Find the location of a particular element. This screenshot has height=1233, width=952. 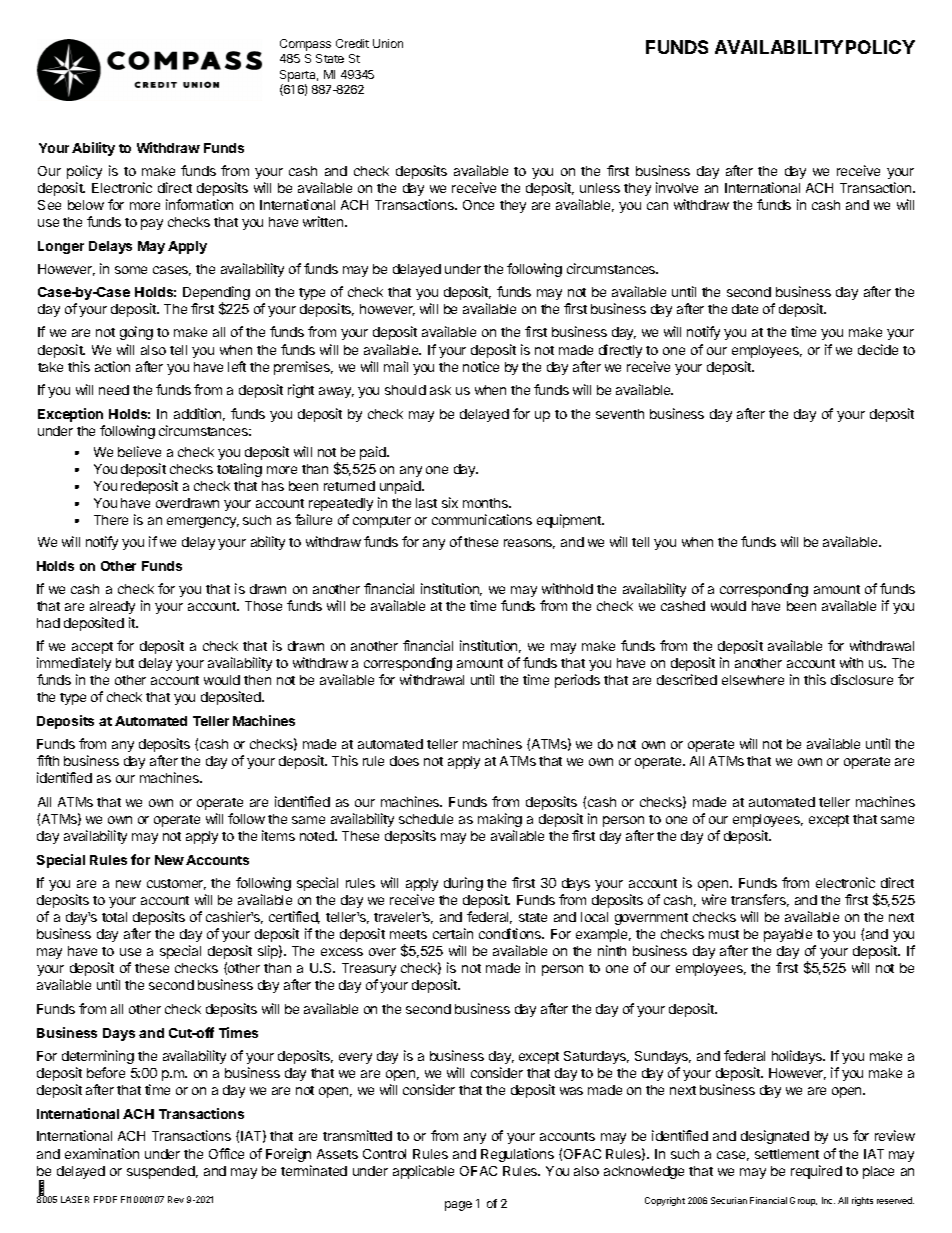

examination is located at coordinates (102, 1153).
